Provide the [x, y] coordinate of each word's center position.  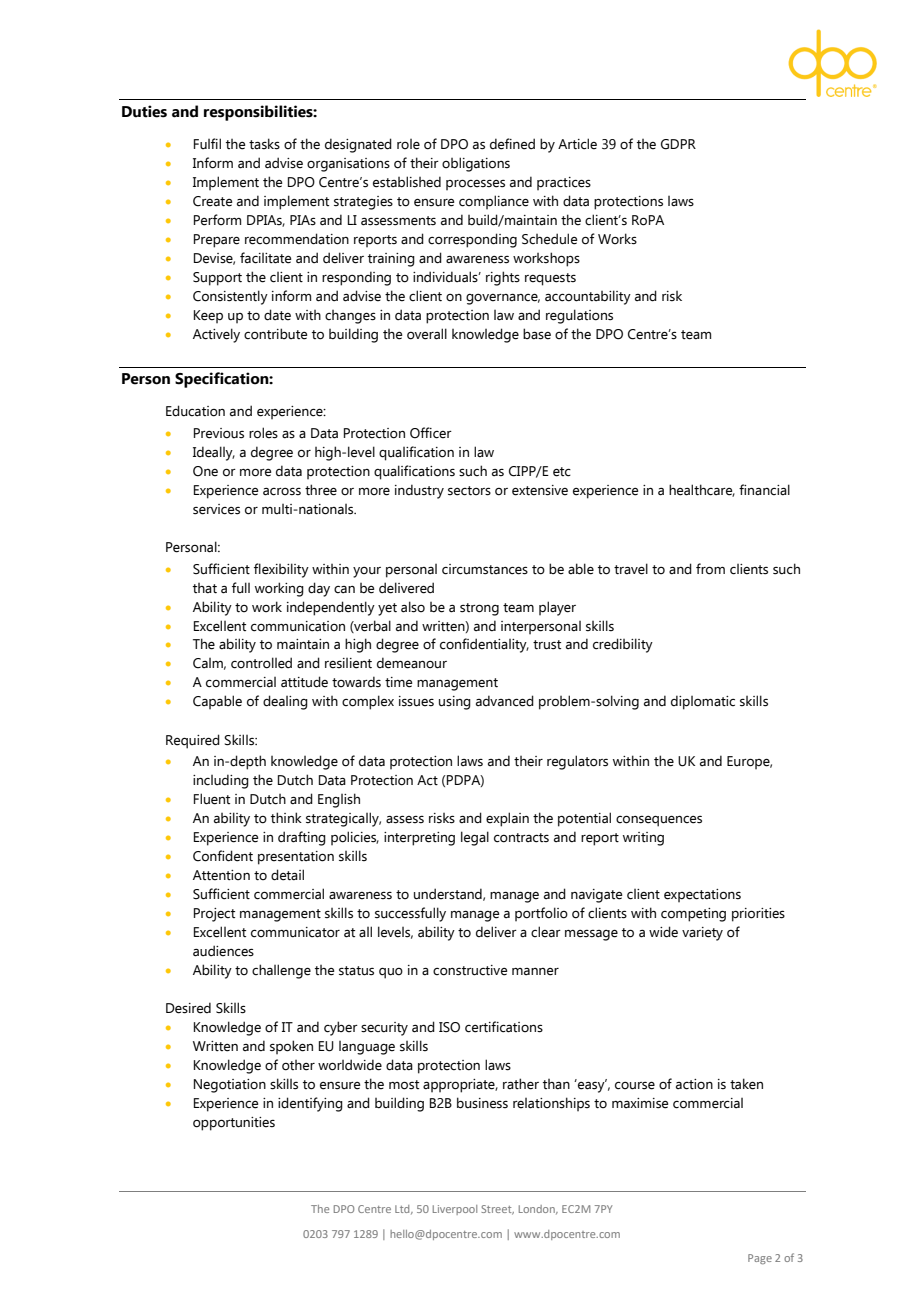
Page [760, 1259]
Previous [219, 433]
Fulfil [207, 143]
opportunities [234, 1124]
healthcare [702, 490]
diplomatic [703, 702]
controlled [261, 663]
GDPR [678, 144]
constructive [470, 970]
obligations [476, 164]
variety [702, 934]
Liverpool [455, 1210]
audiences [223, 951]
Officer [431, 433]
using [455, 703]
